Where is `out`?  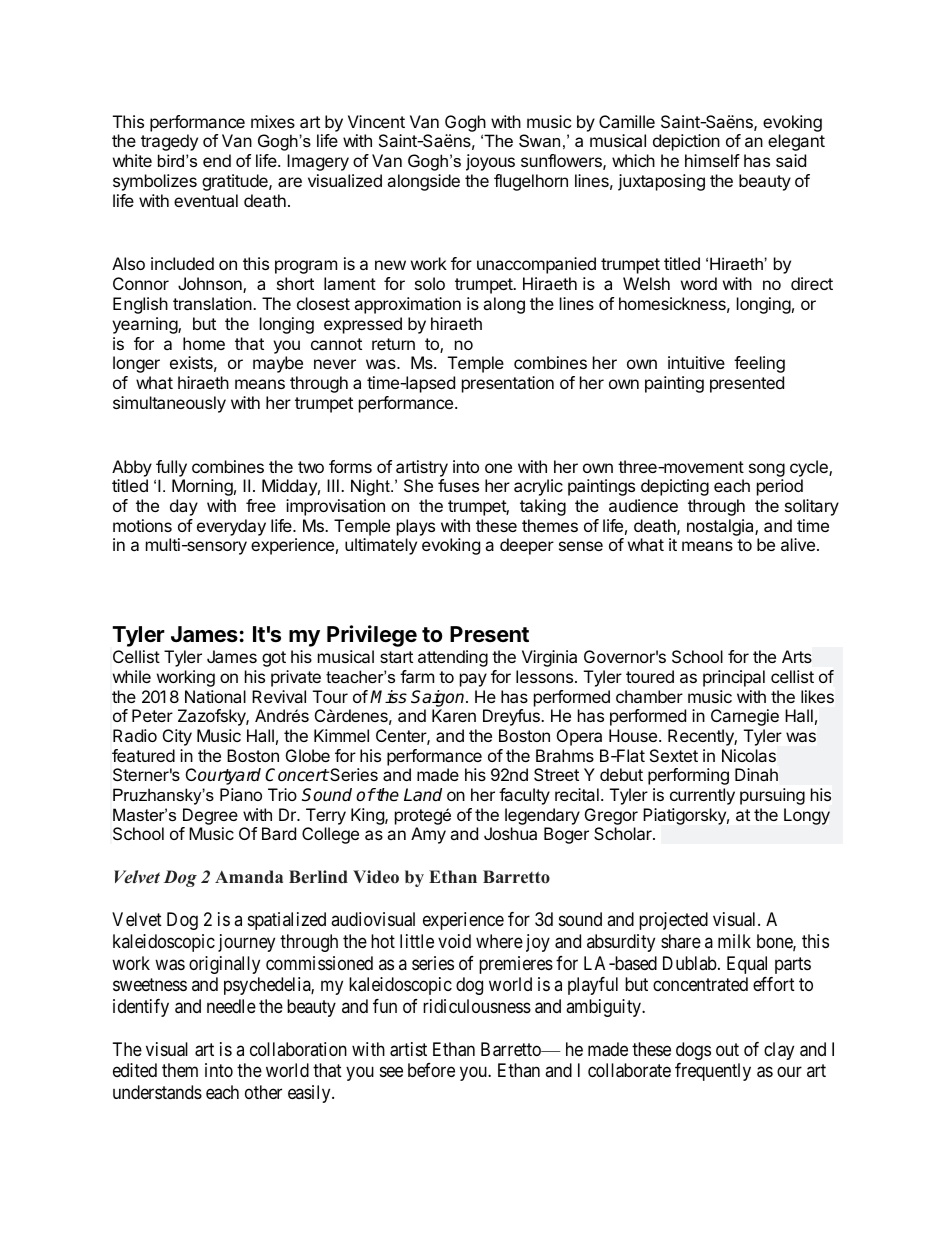
out is located at coordinates (727, 1049).
